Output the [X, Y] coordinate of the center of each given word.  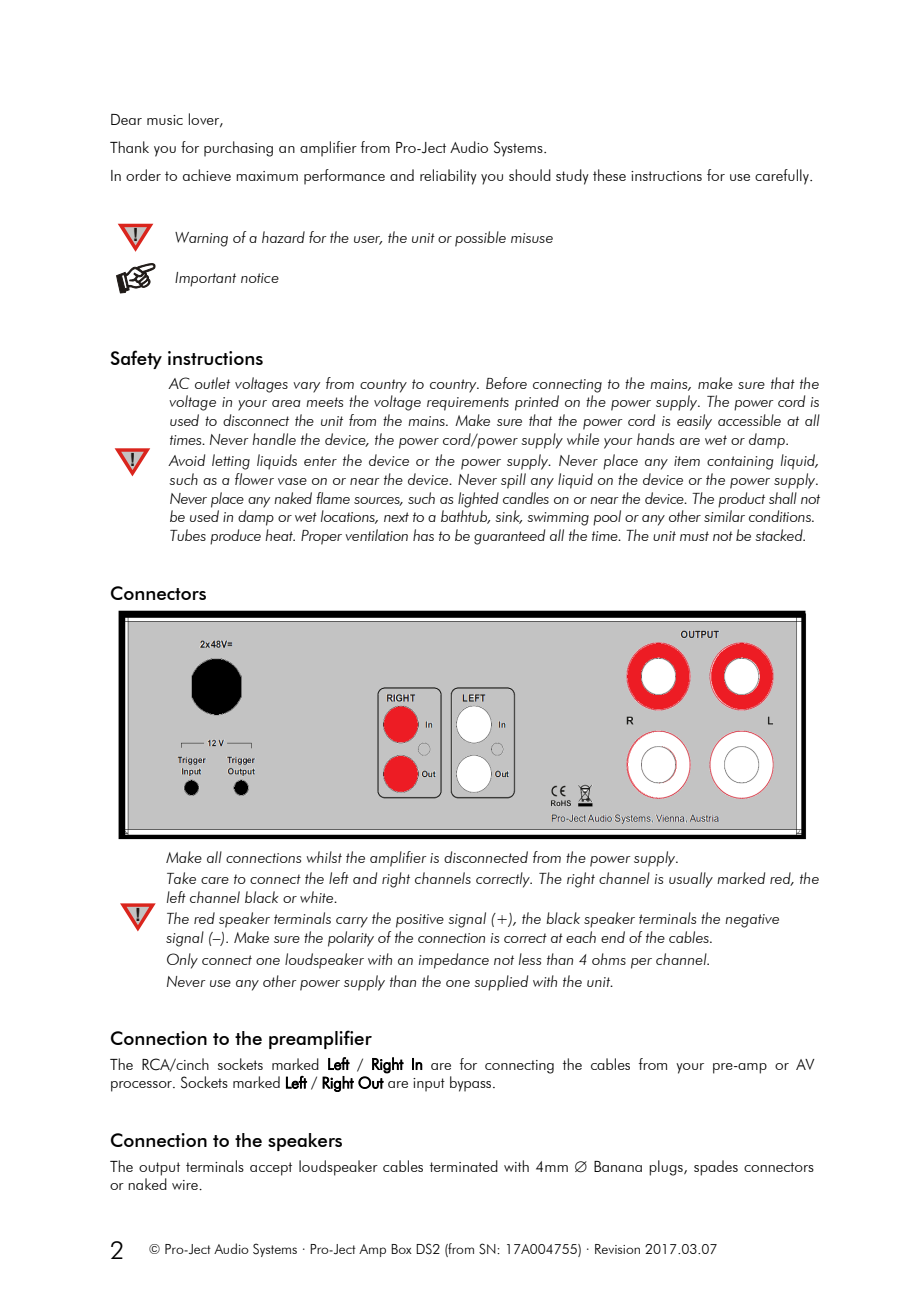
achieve [207, 175]
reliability [448, 177]
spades [716, 1168]
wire [186, 1185]
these [609, 175]
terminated [464, 1166]
